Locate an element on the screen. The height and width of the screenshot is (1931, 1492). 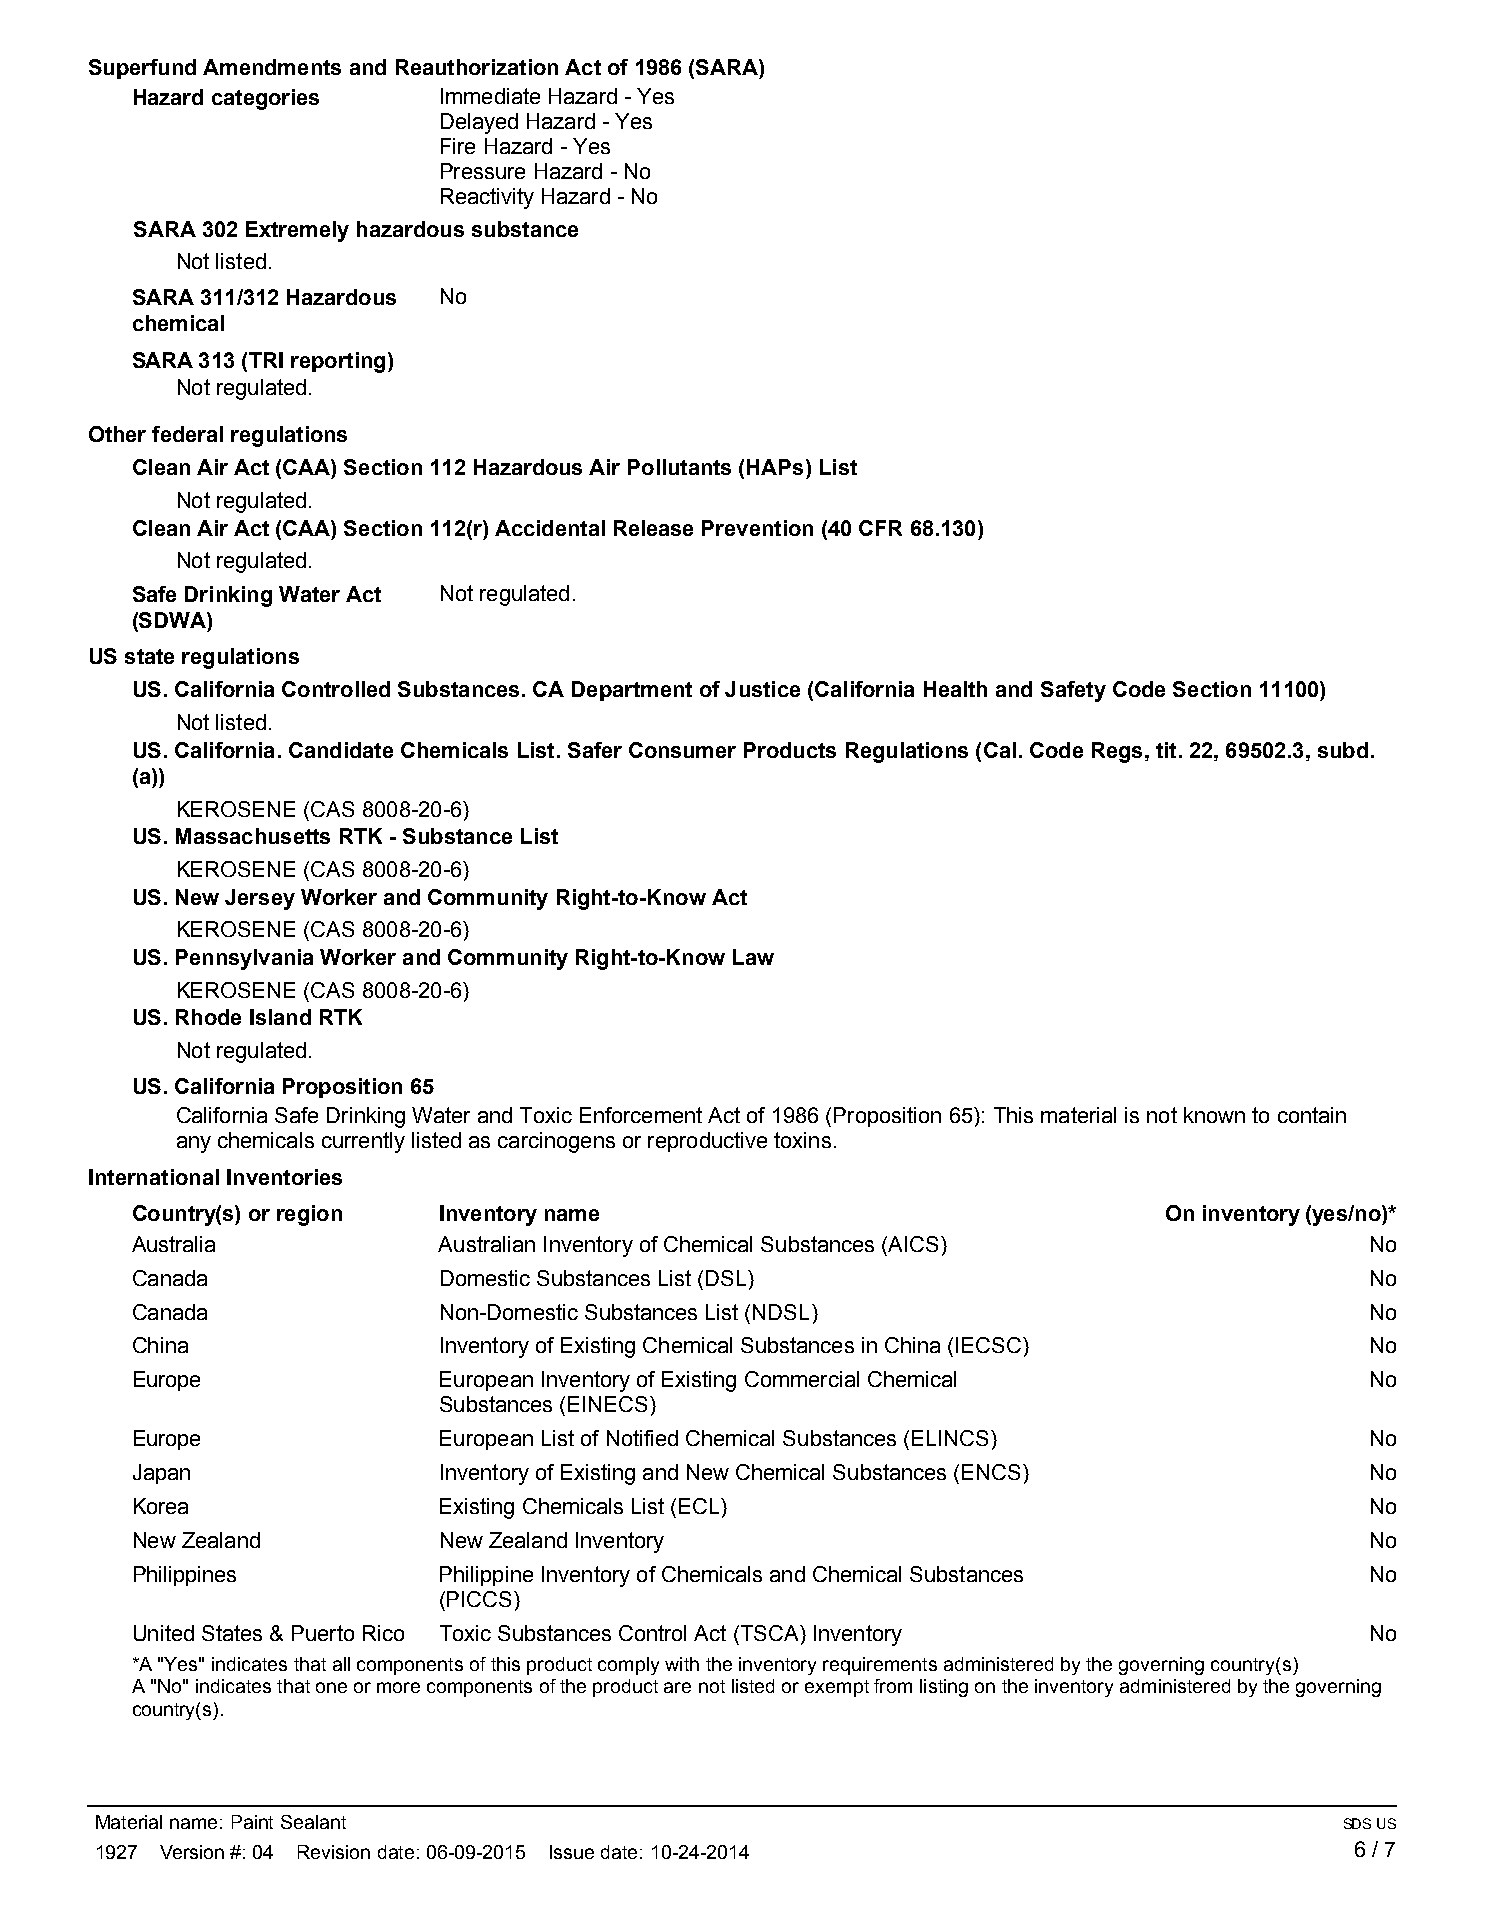
are is located at coordinates (677, 1687).
